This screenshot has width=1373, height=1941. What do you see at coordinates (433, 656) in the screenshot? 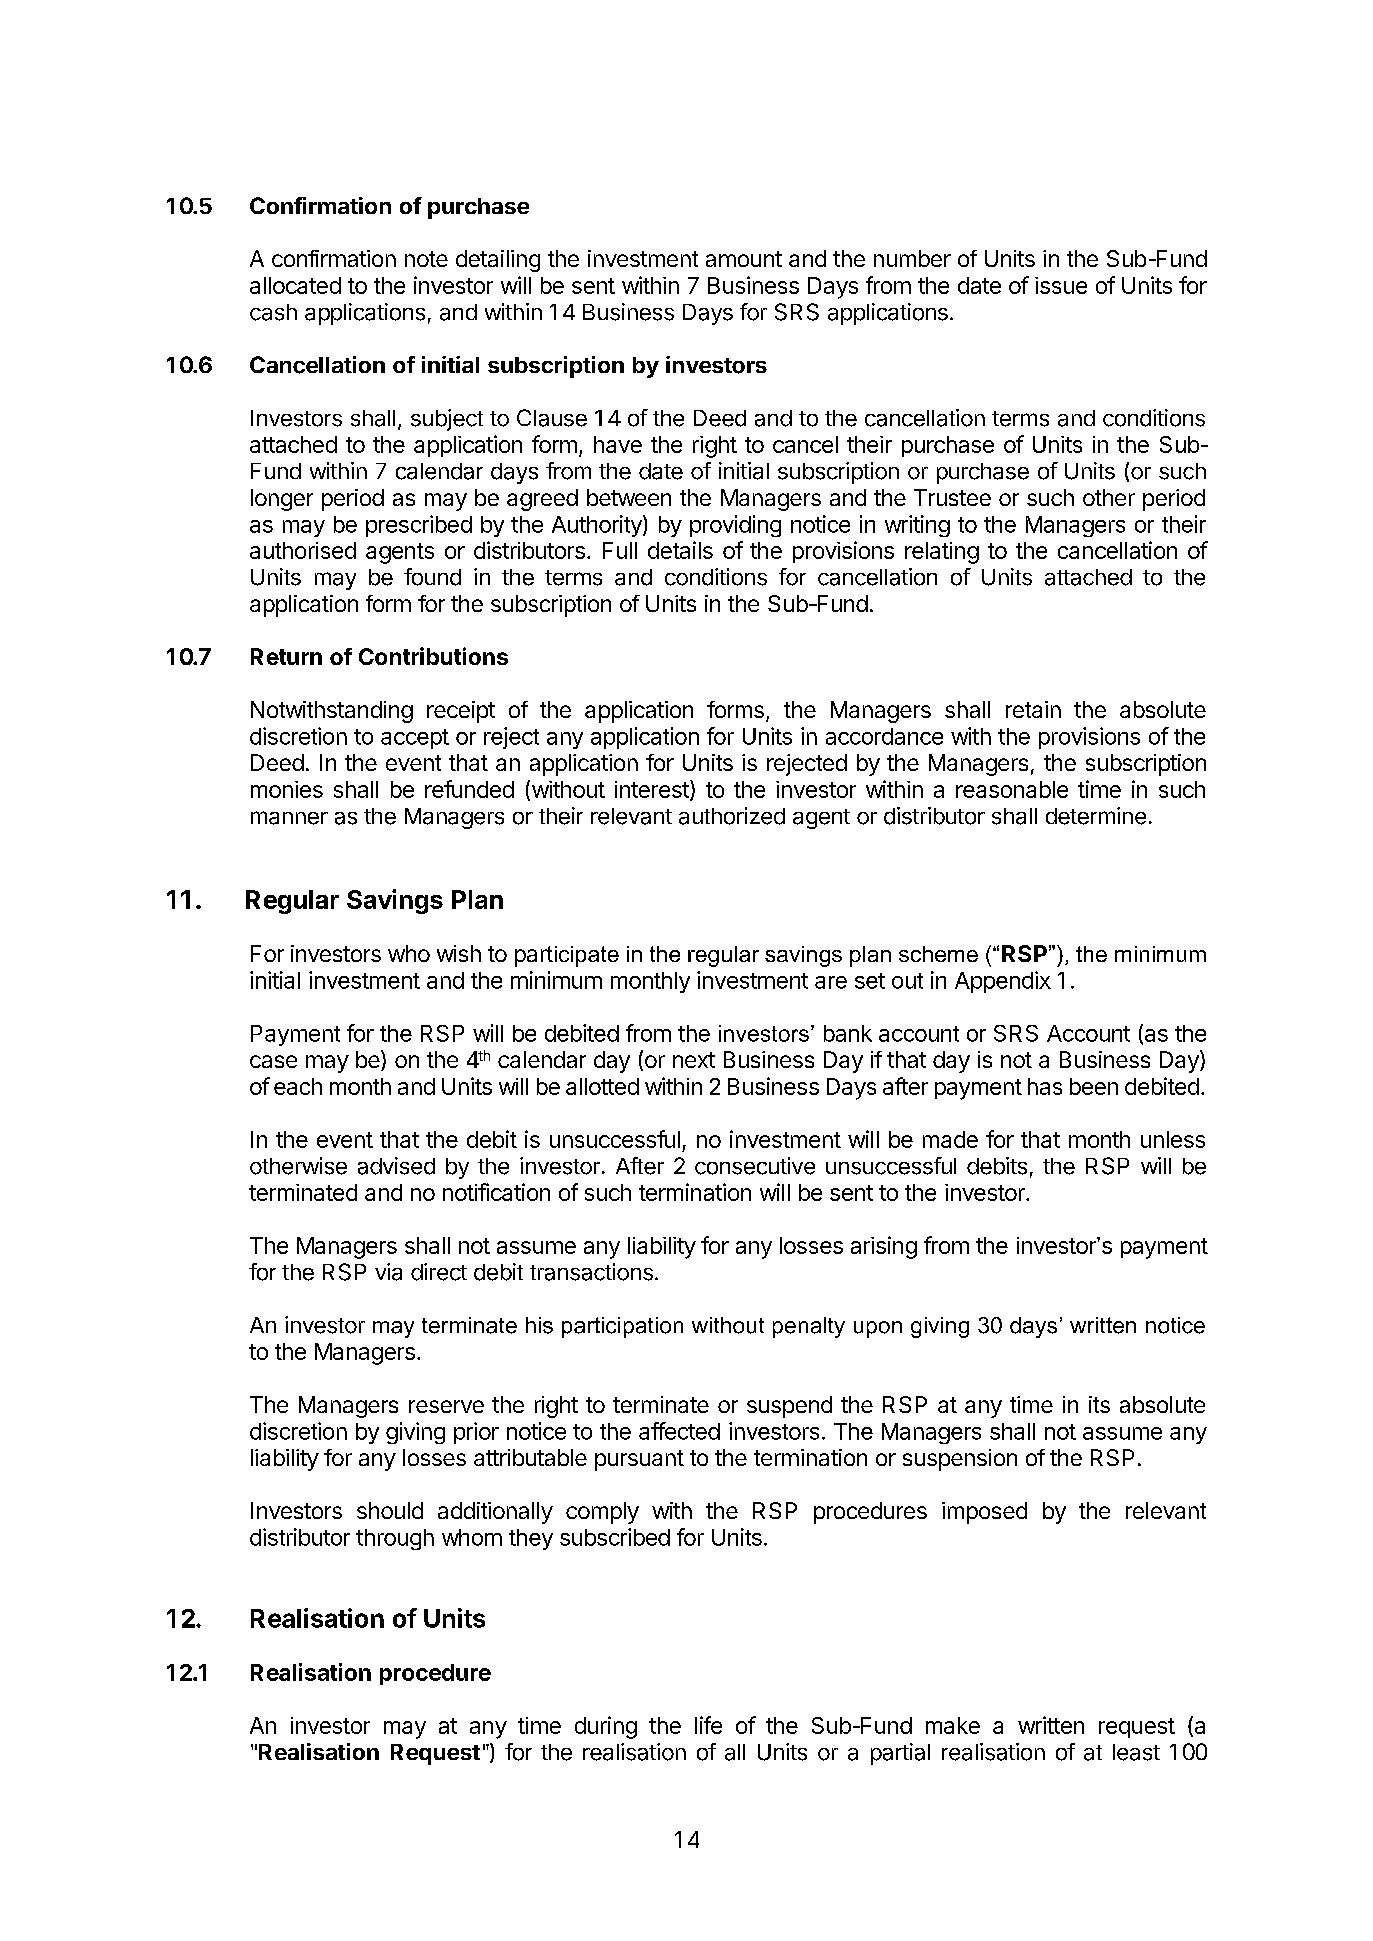
I see `Contributions` at bounding box center [433, 656].
